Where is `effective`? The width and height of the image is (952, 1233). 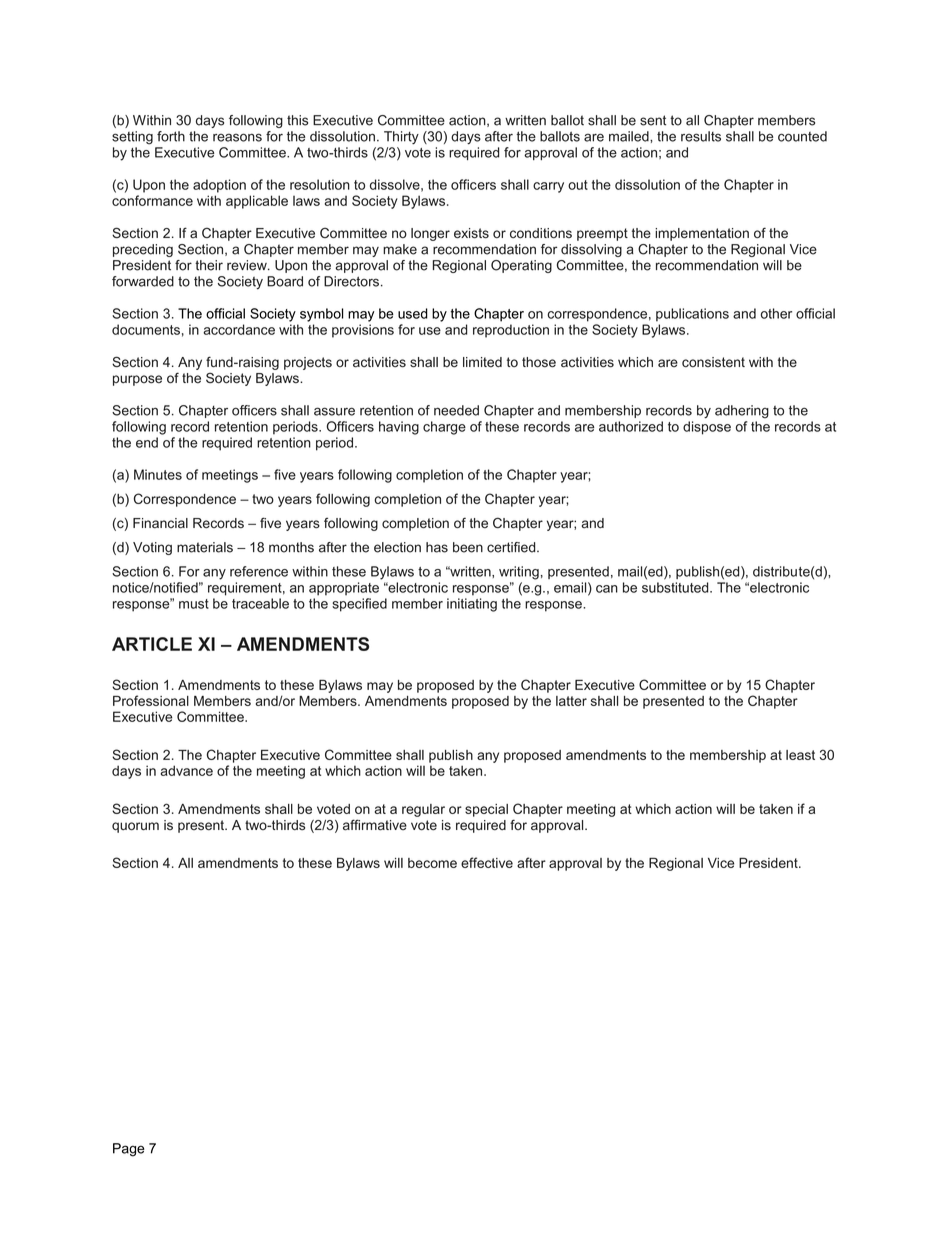
effective is located at coordinates (487, 862).
